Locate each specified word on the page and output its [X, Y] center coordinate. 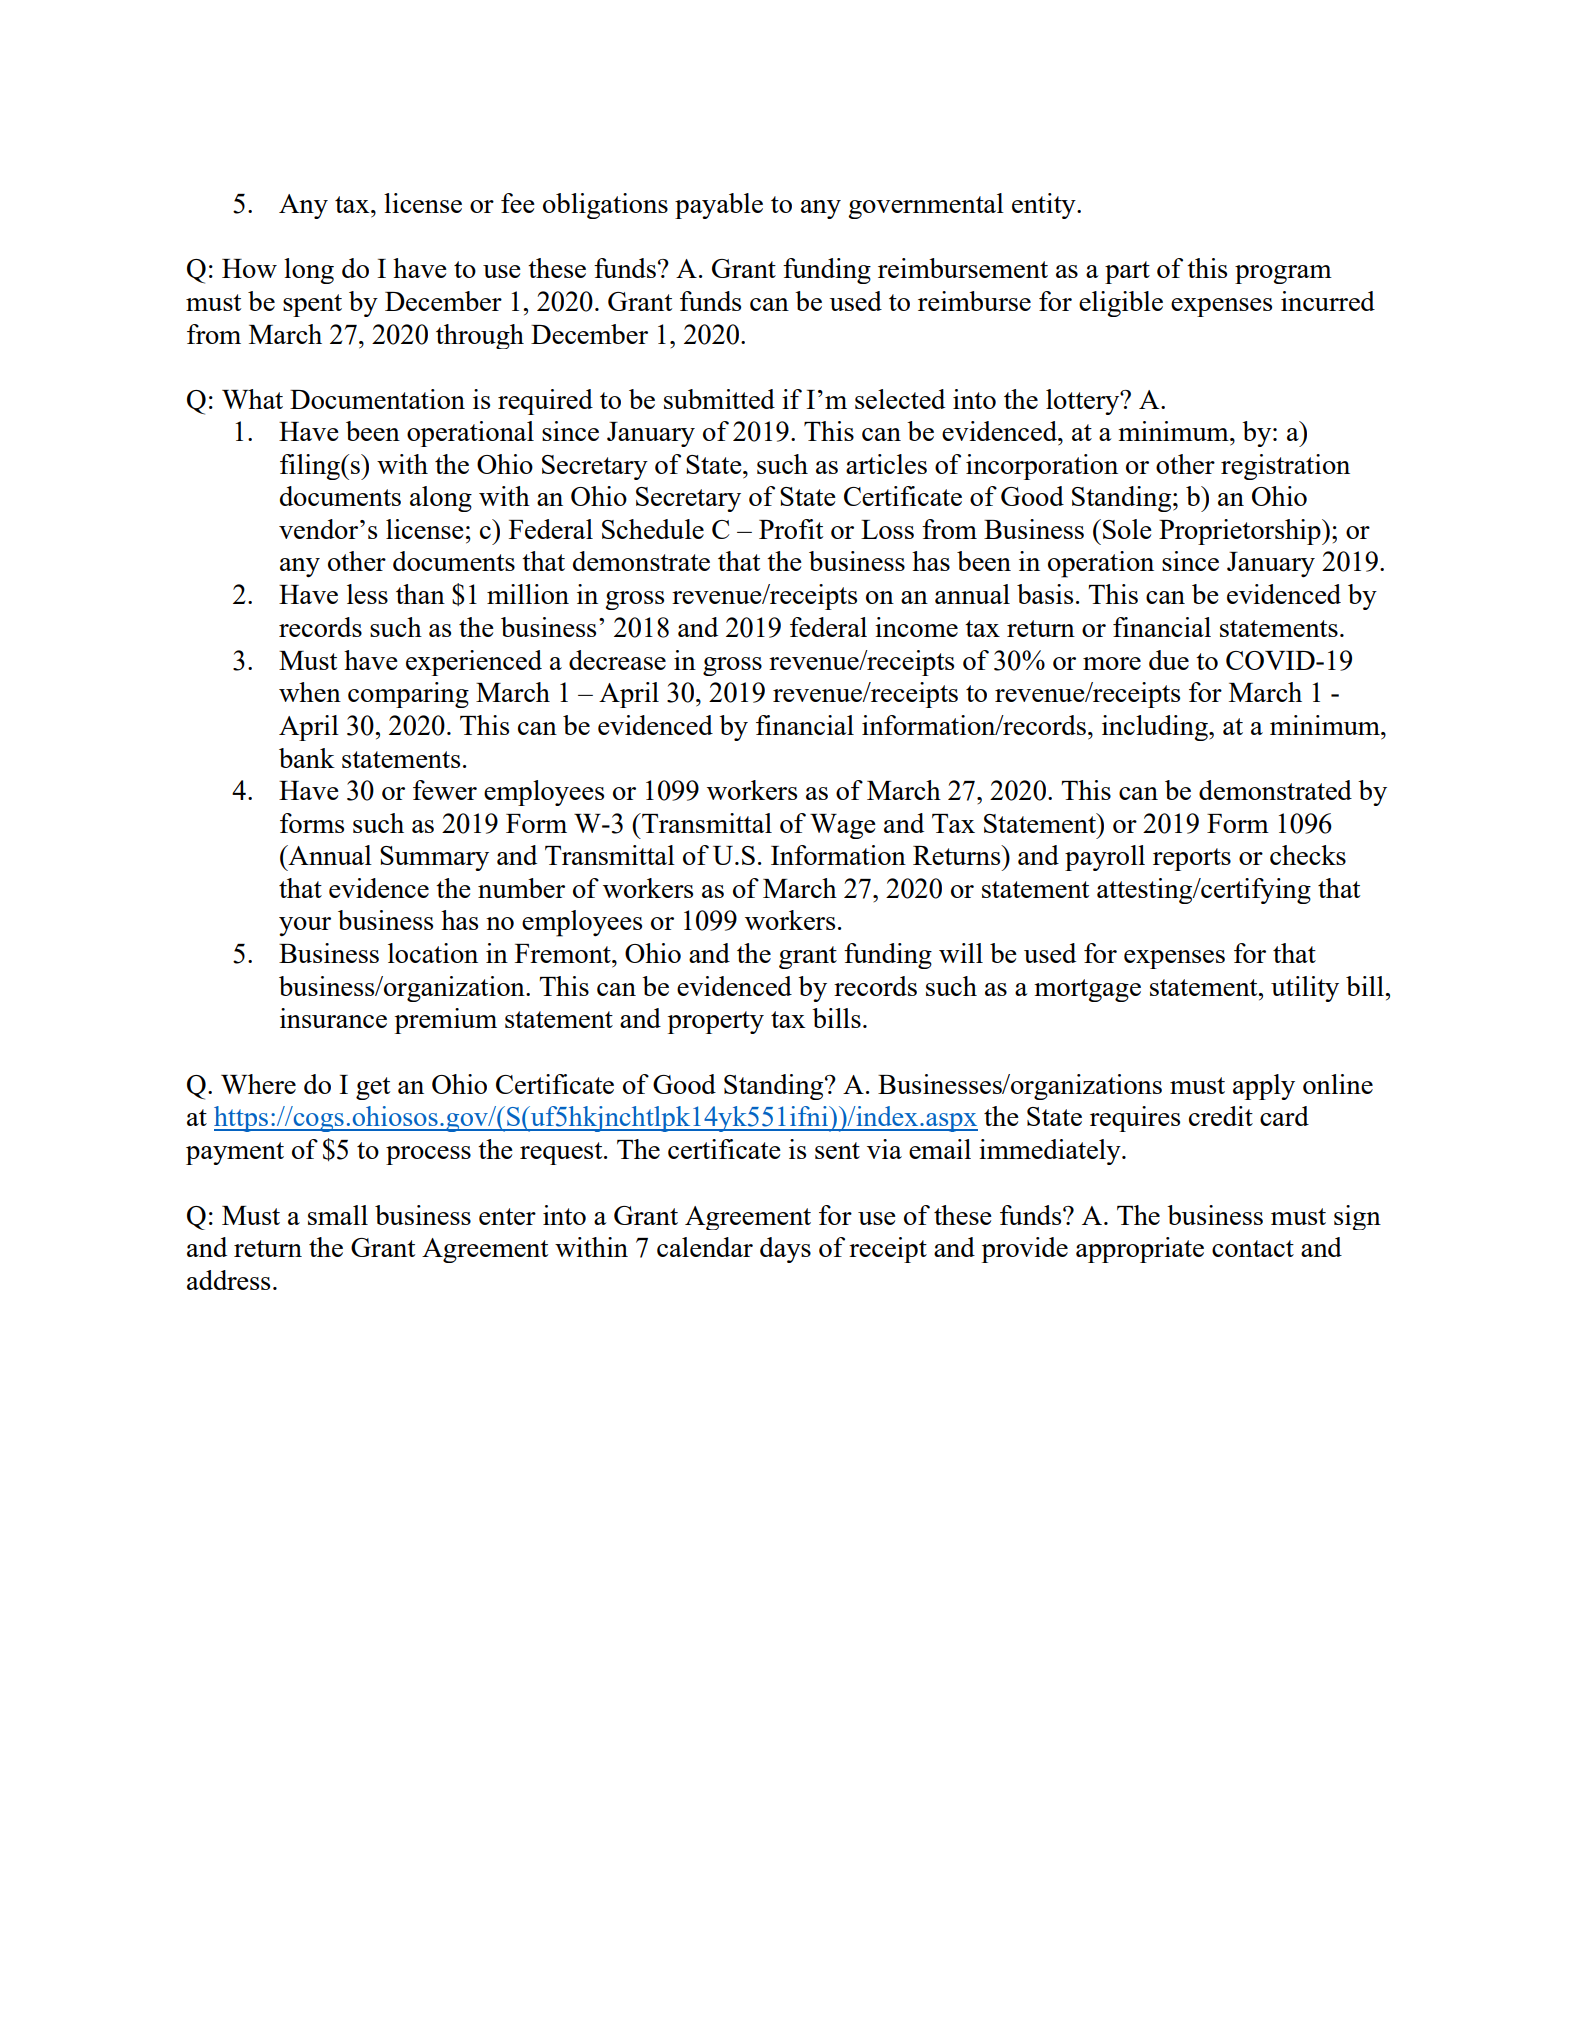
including [1156, 728]
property [716, 1022]
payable [719, 206]
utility [1305, 989]
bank [307, 758]
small [338, 1215]
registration [1285, 467]
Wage [843, 826]
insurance [333, 1018]
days [785, 1250]
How [249, 268]
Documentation [377, 399]
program [1283, 274]
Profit [791, 529]
